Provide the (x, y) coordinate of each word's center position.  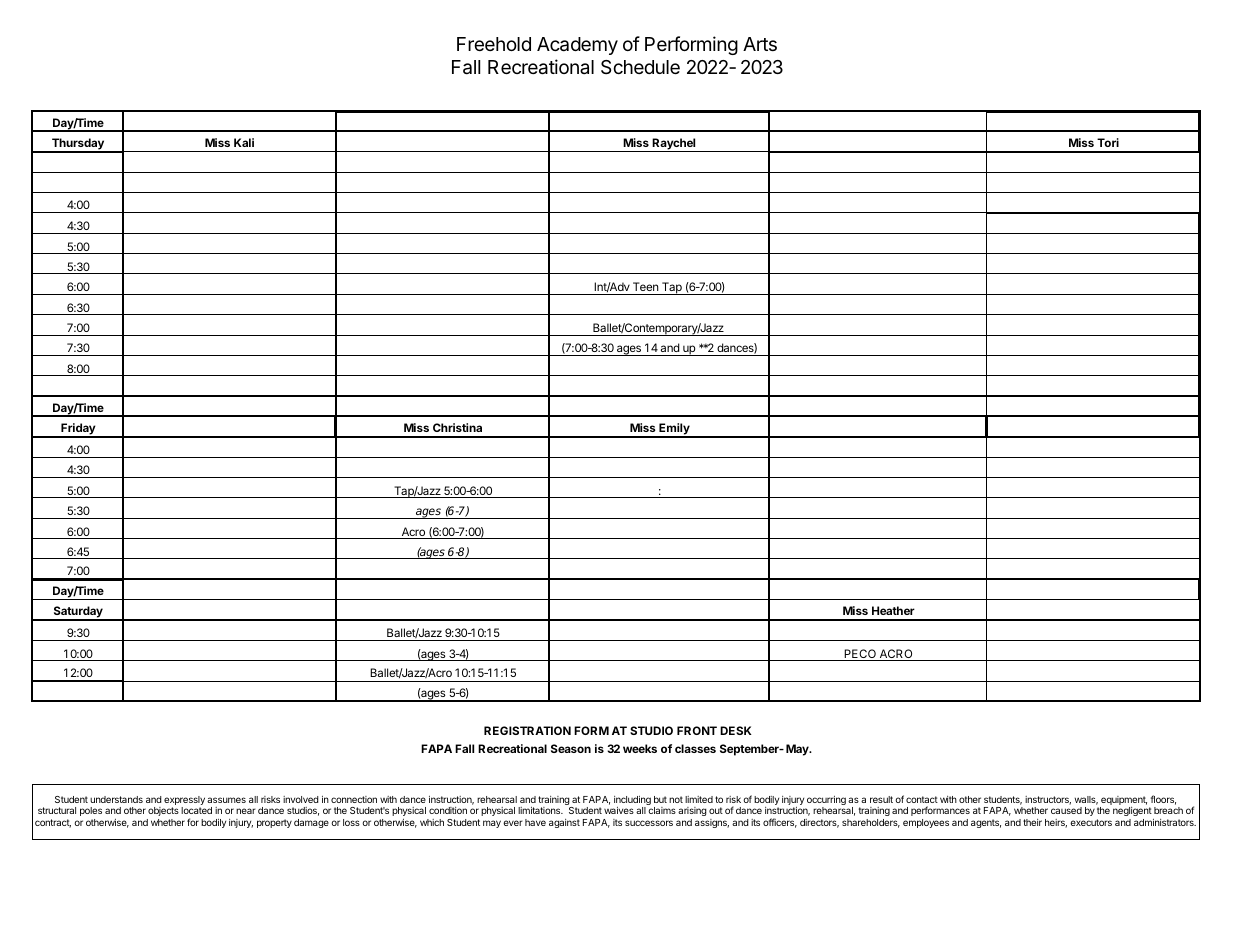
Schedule (640, 67)
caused (1066, 810)
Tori (1108, 142)
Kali (244, 142)
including (632, 802)
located (196, 810)
